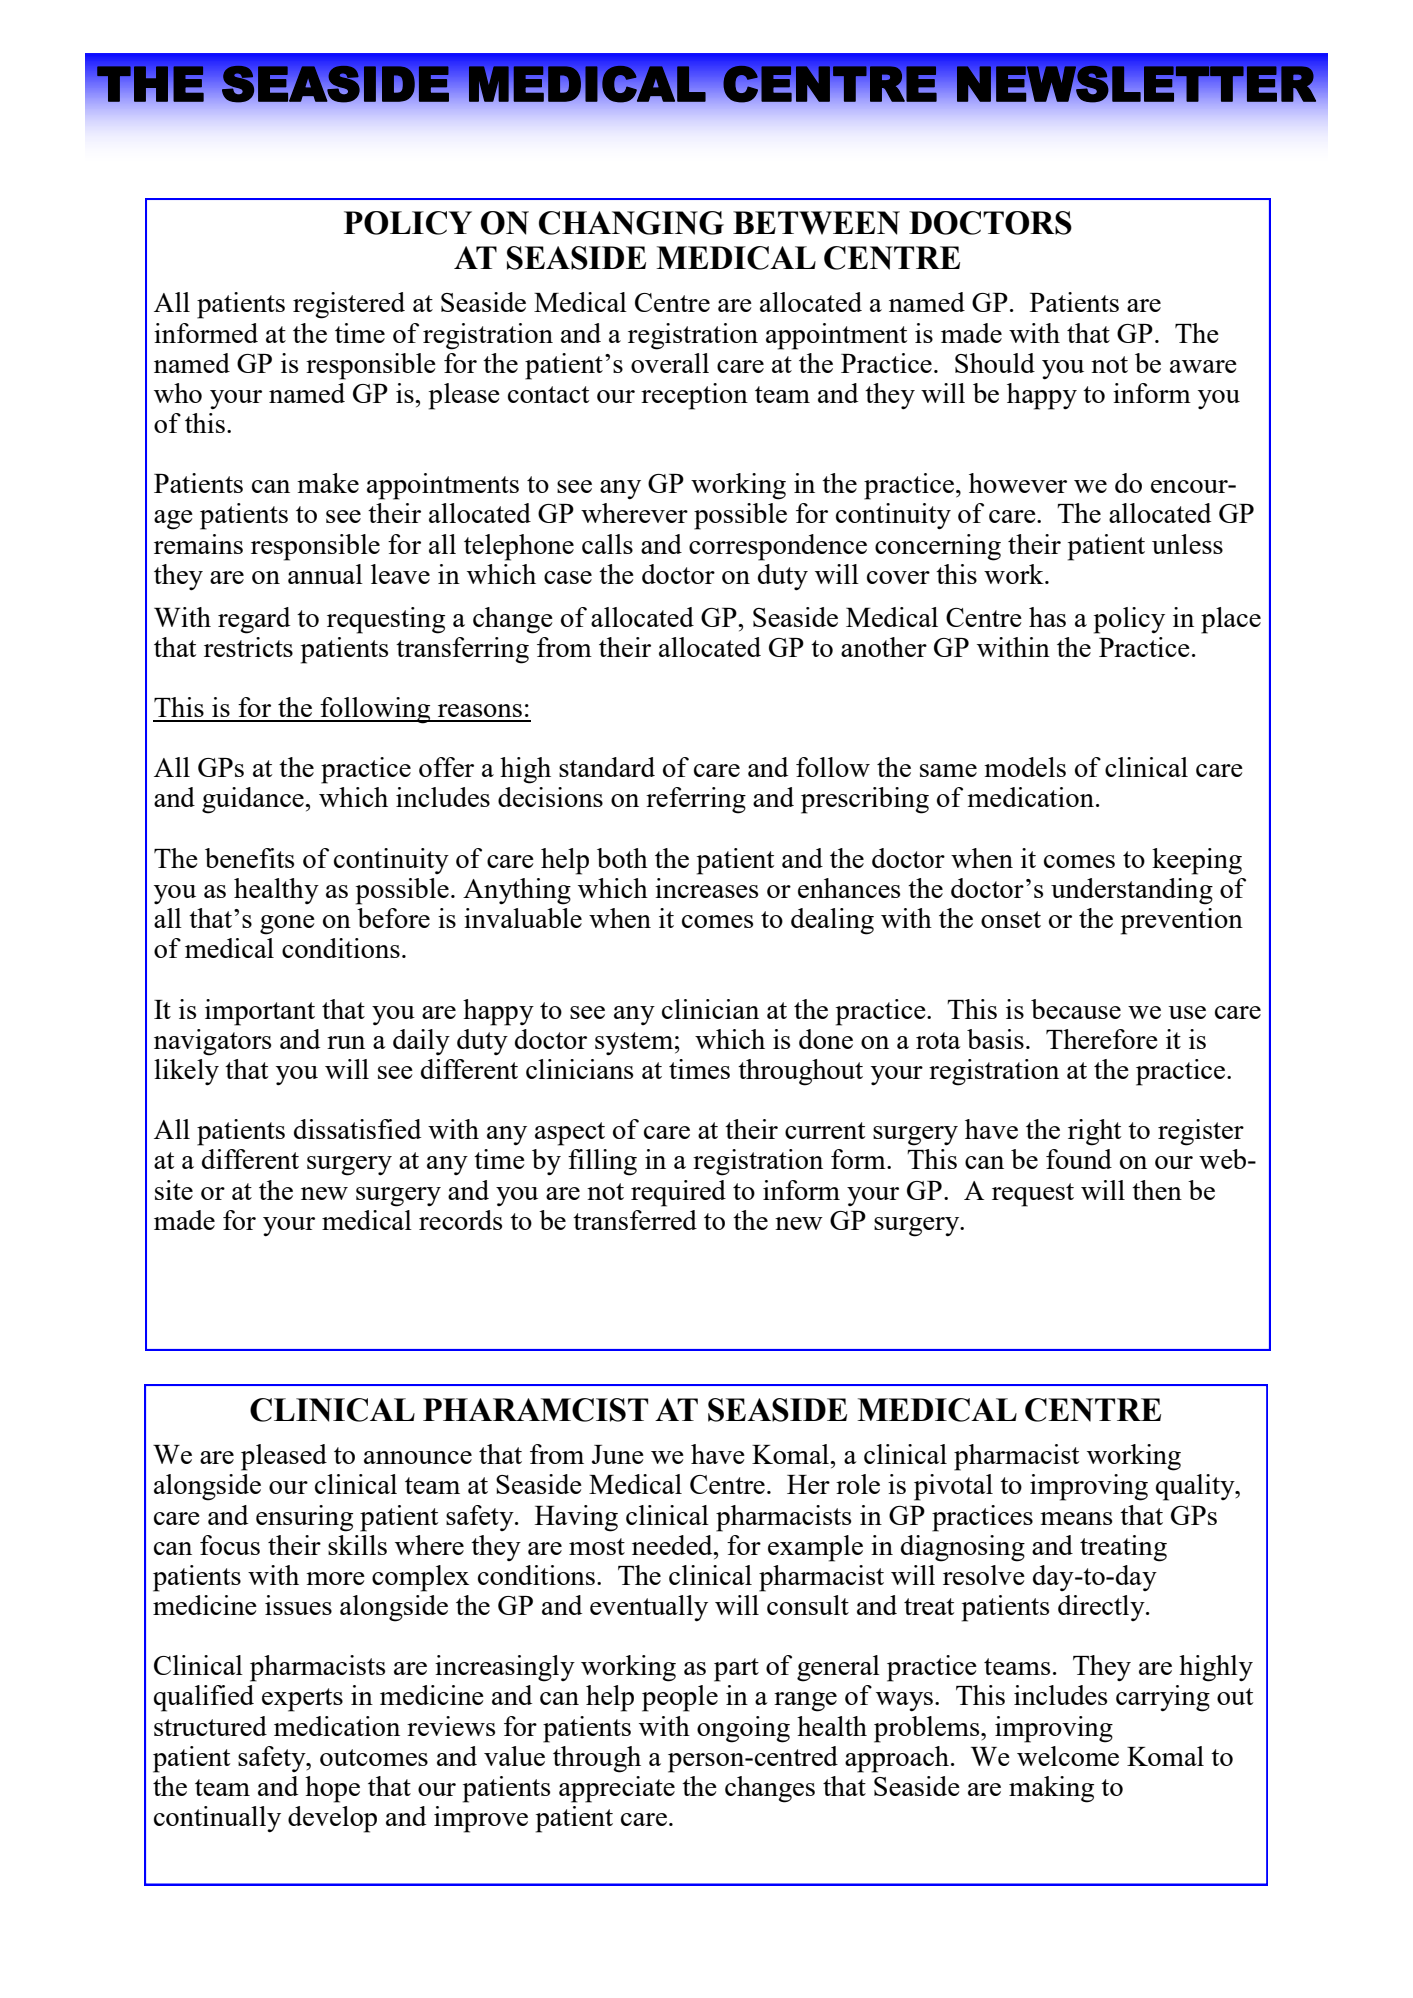  What do you see at coordinates (706, 888) in the screenshot?
I see `increases` at bounding box center [706, 888].
